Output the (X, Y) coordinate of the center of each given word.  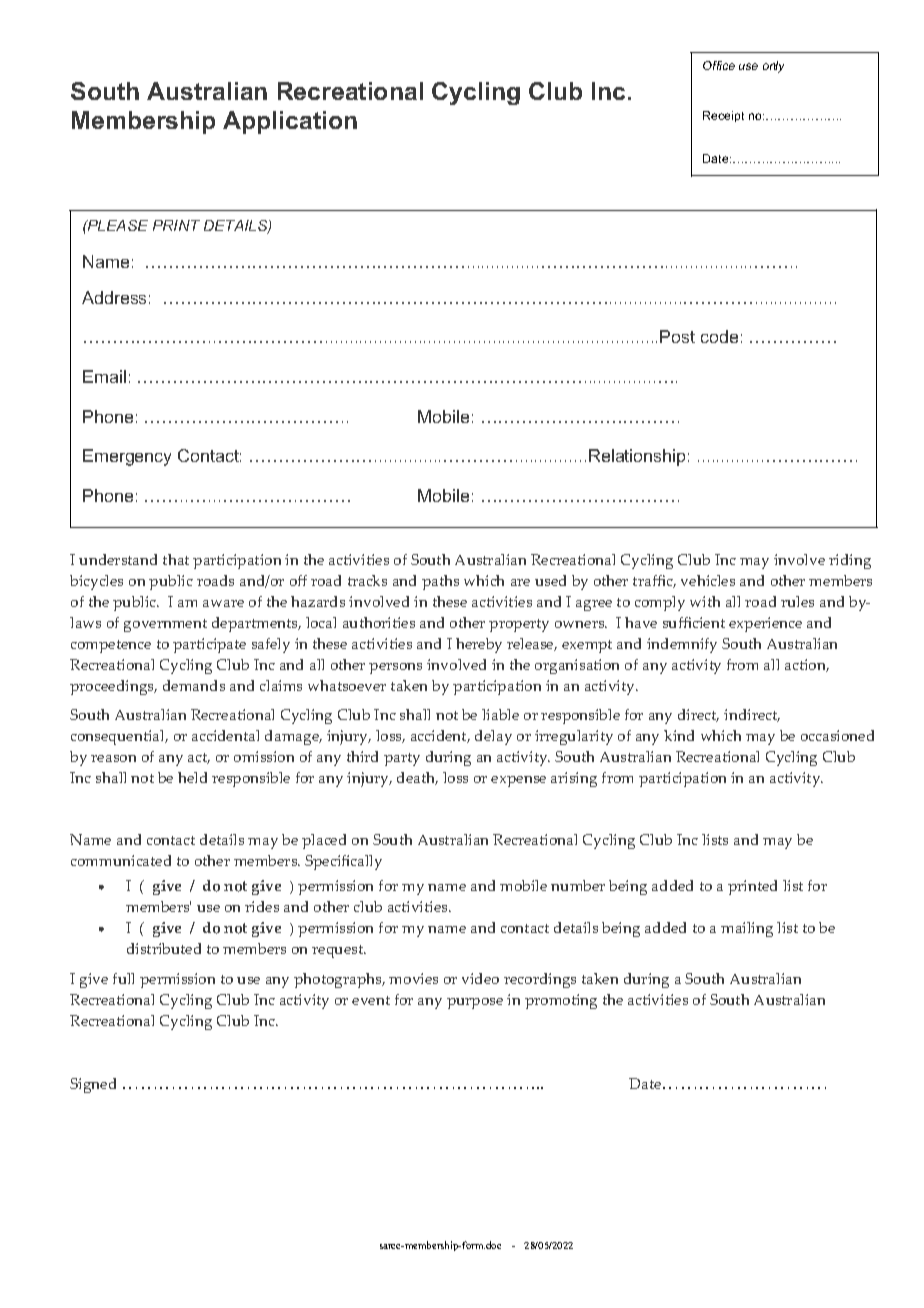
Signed (93, 1085)
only (773, 67)
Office (719, 65)
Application (290, 122)
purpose (475, 1003)
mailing (747, 929)
